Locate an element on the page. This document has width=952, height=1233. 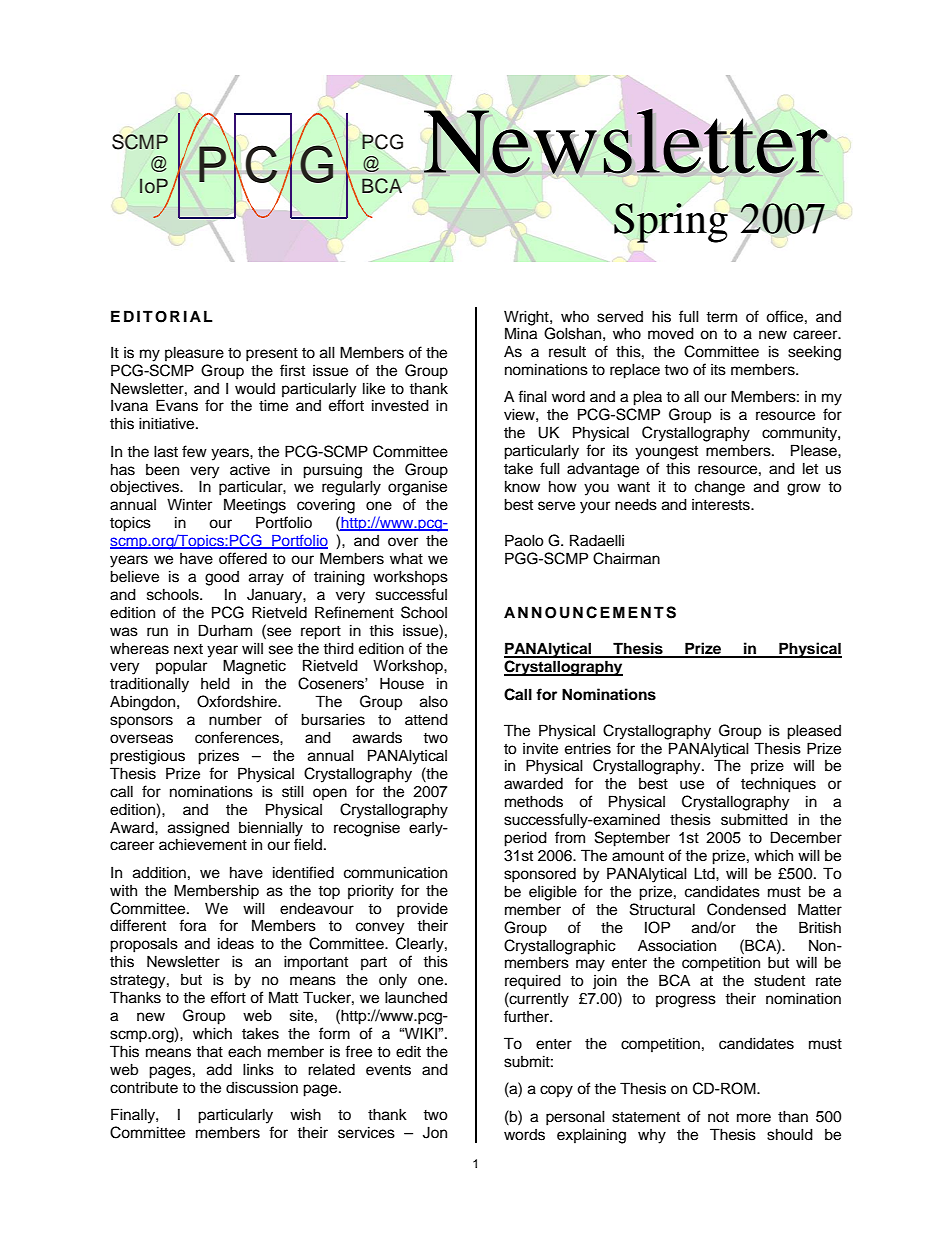
result is located at coordinates (567, 352).
